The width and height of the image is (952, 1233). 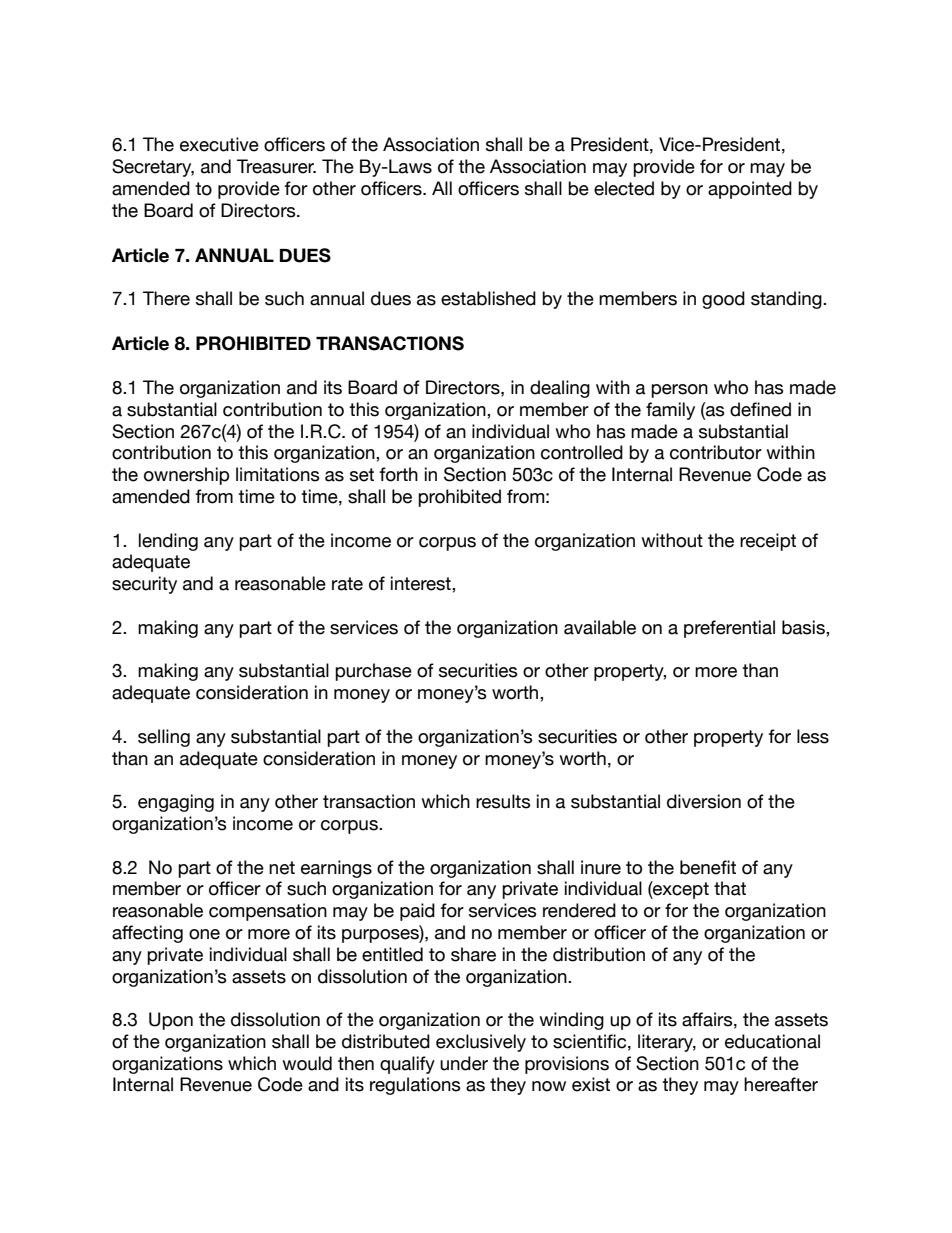 I want to click on Upon, so click(x=171, y=1021).
